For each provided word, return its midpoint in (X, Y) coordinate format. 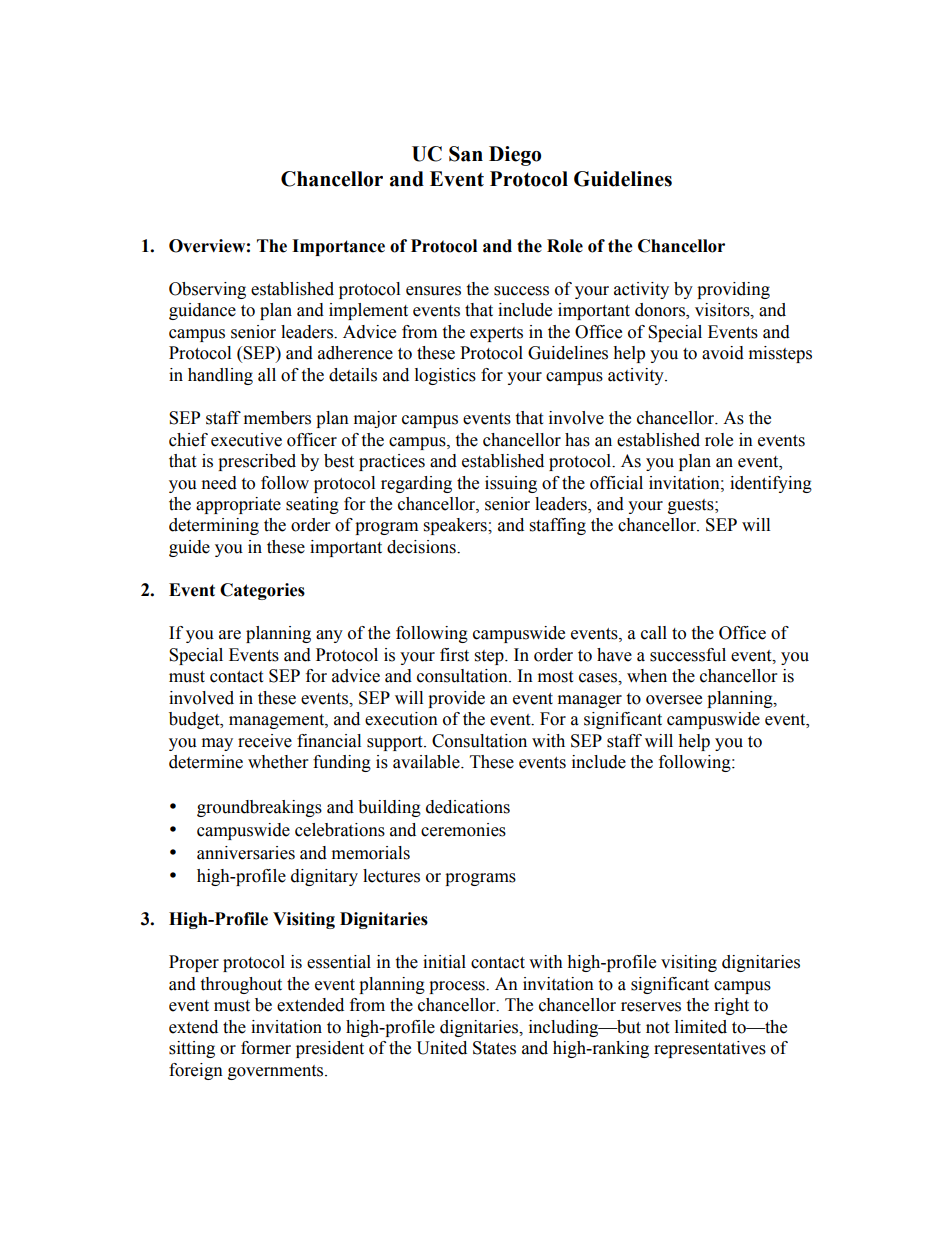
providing (733, 290)
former (266, 1048)
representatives (710, 1049)
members (277, 418)
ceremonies (463, 830)
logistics (445, 376)
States (494, 1048)
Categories (262, 591)
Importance (338, 247)
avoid (723, 353)
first (454, 655)
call (654, 633)
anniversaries (246, 853)
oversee (674, 700)
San (466, 154)
